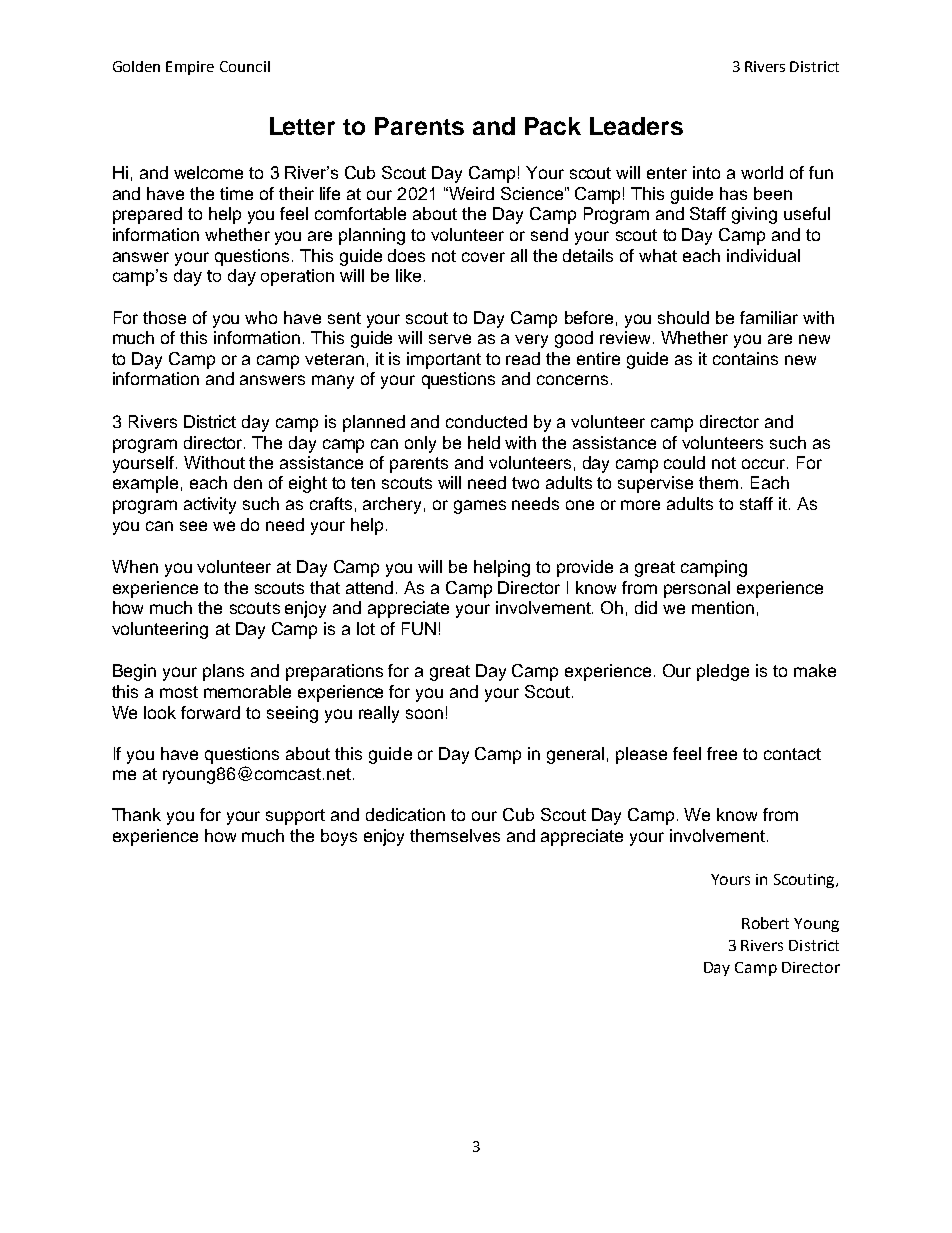 The image size is (952, 1233). Describe the element at coordinates (483, 257) in the page. I see `cover` at that location.
